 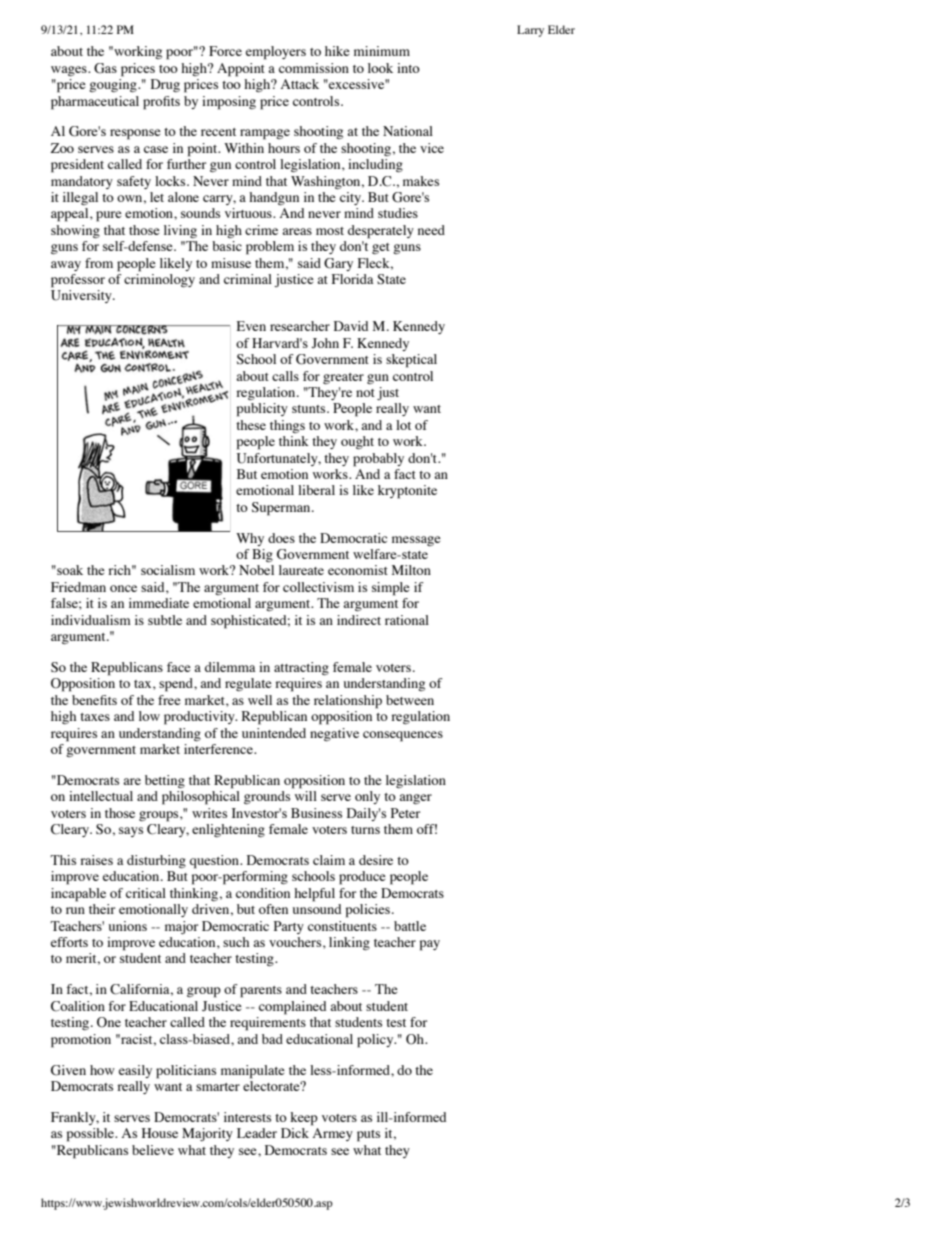 What do you see at coordinates (530, 31) in the document?
I see `Larry` at bounding box center [530, 31].
